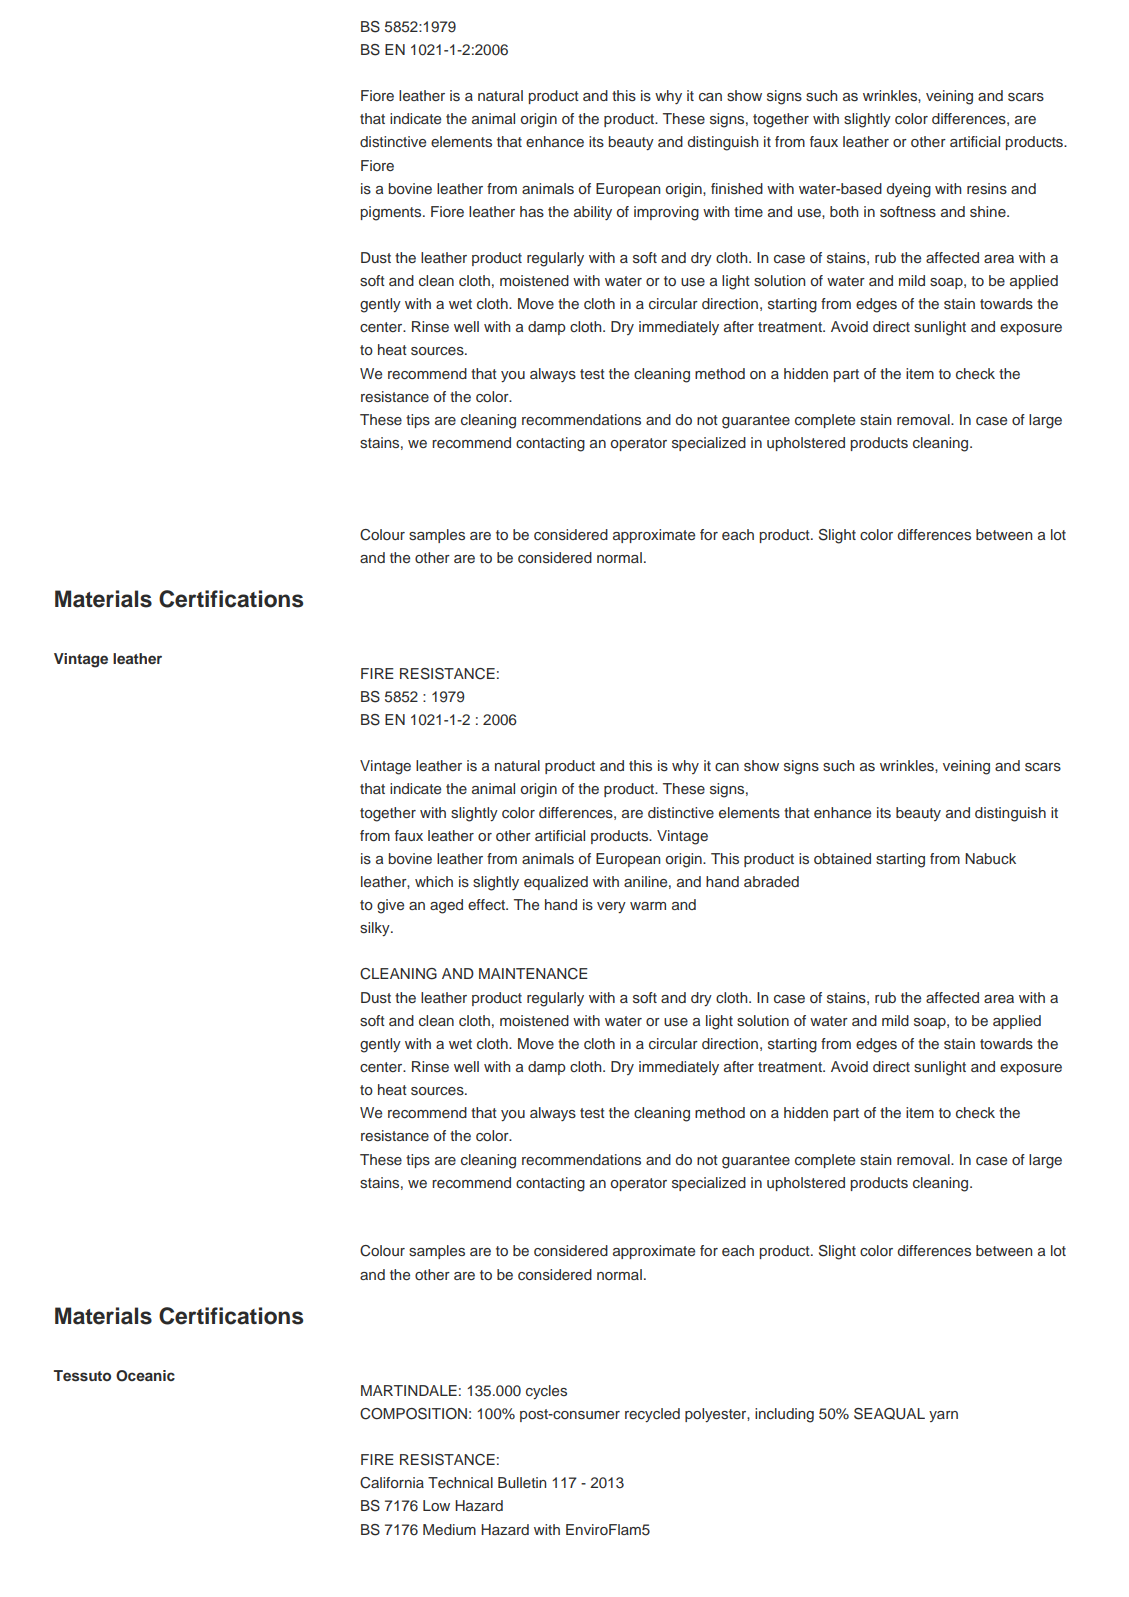 This screenshot has width=1129, height=1597. What do you see at coordinates (943, 1416) in the screenshot?
I see `yarn` at bounding box center [943, 1416].
